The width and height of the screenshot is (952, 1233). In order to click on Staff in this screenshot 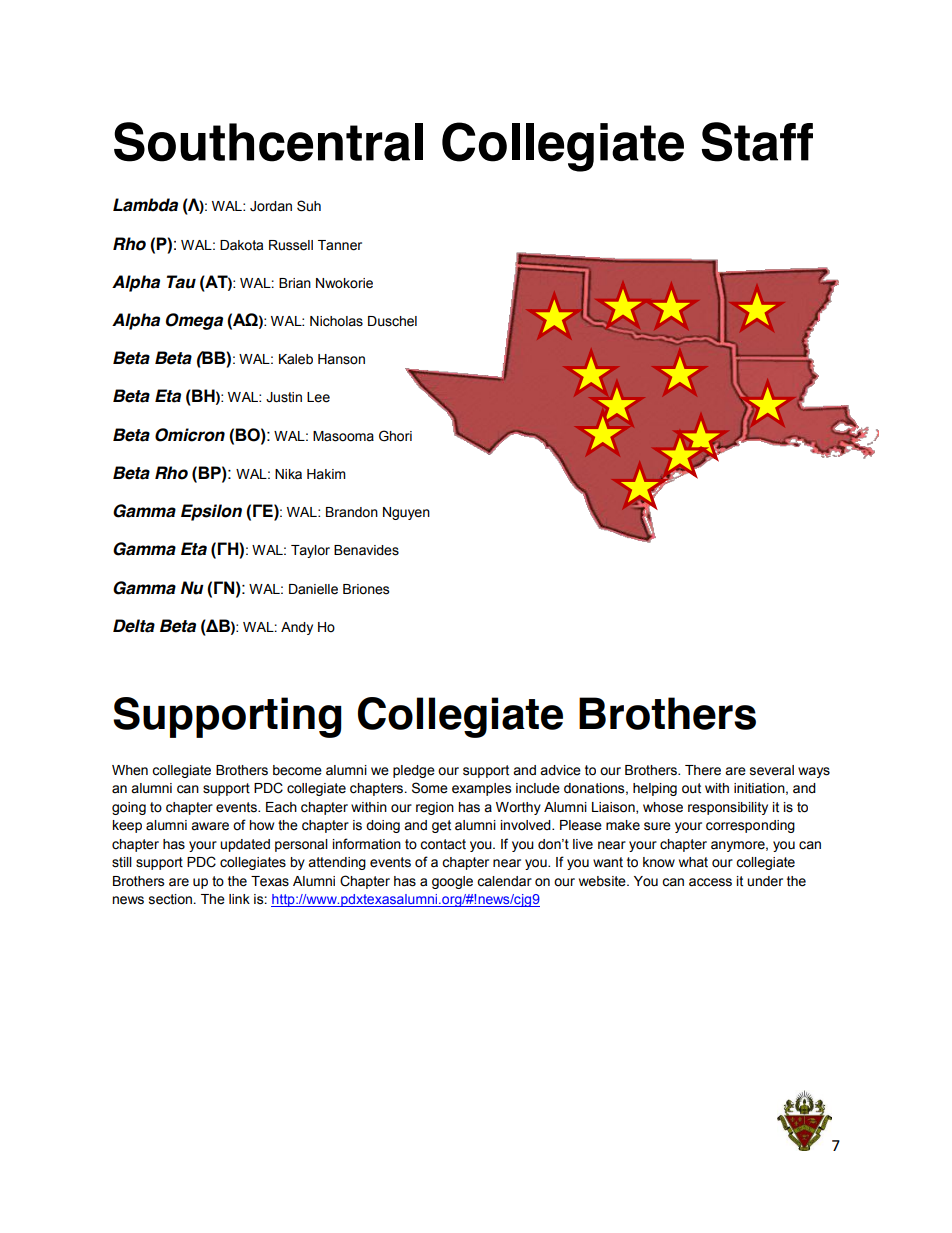, I will do `click(757, 142)`.
